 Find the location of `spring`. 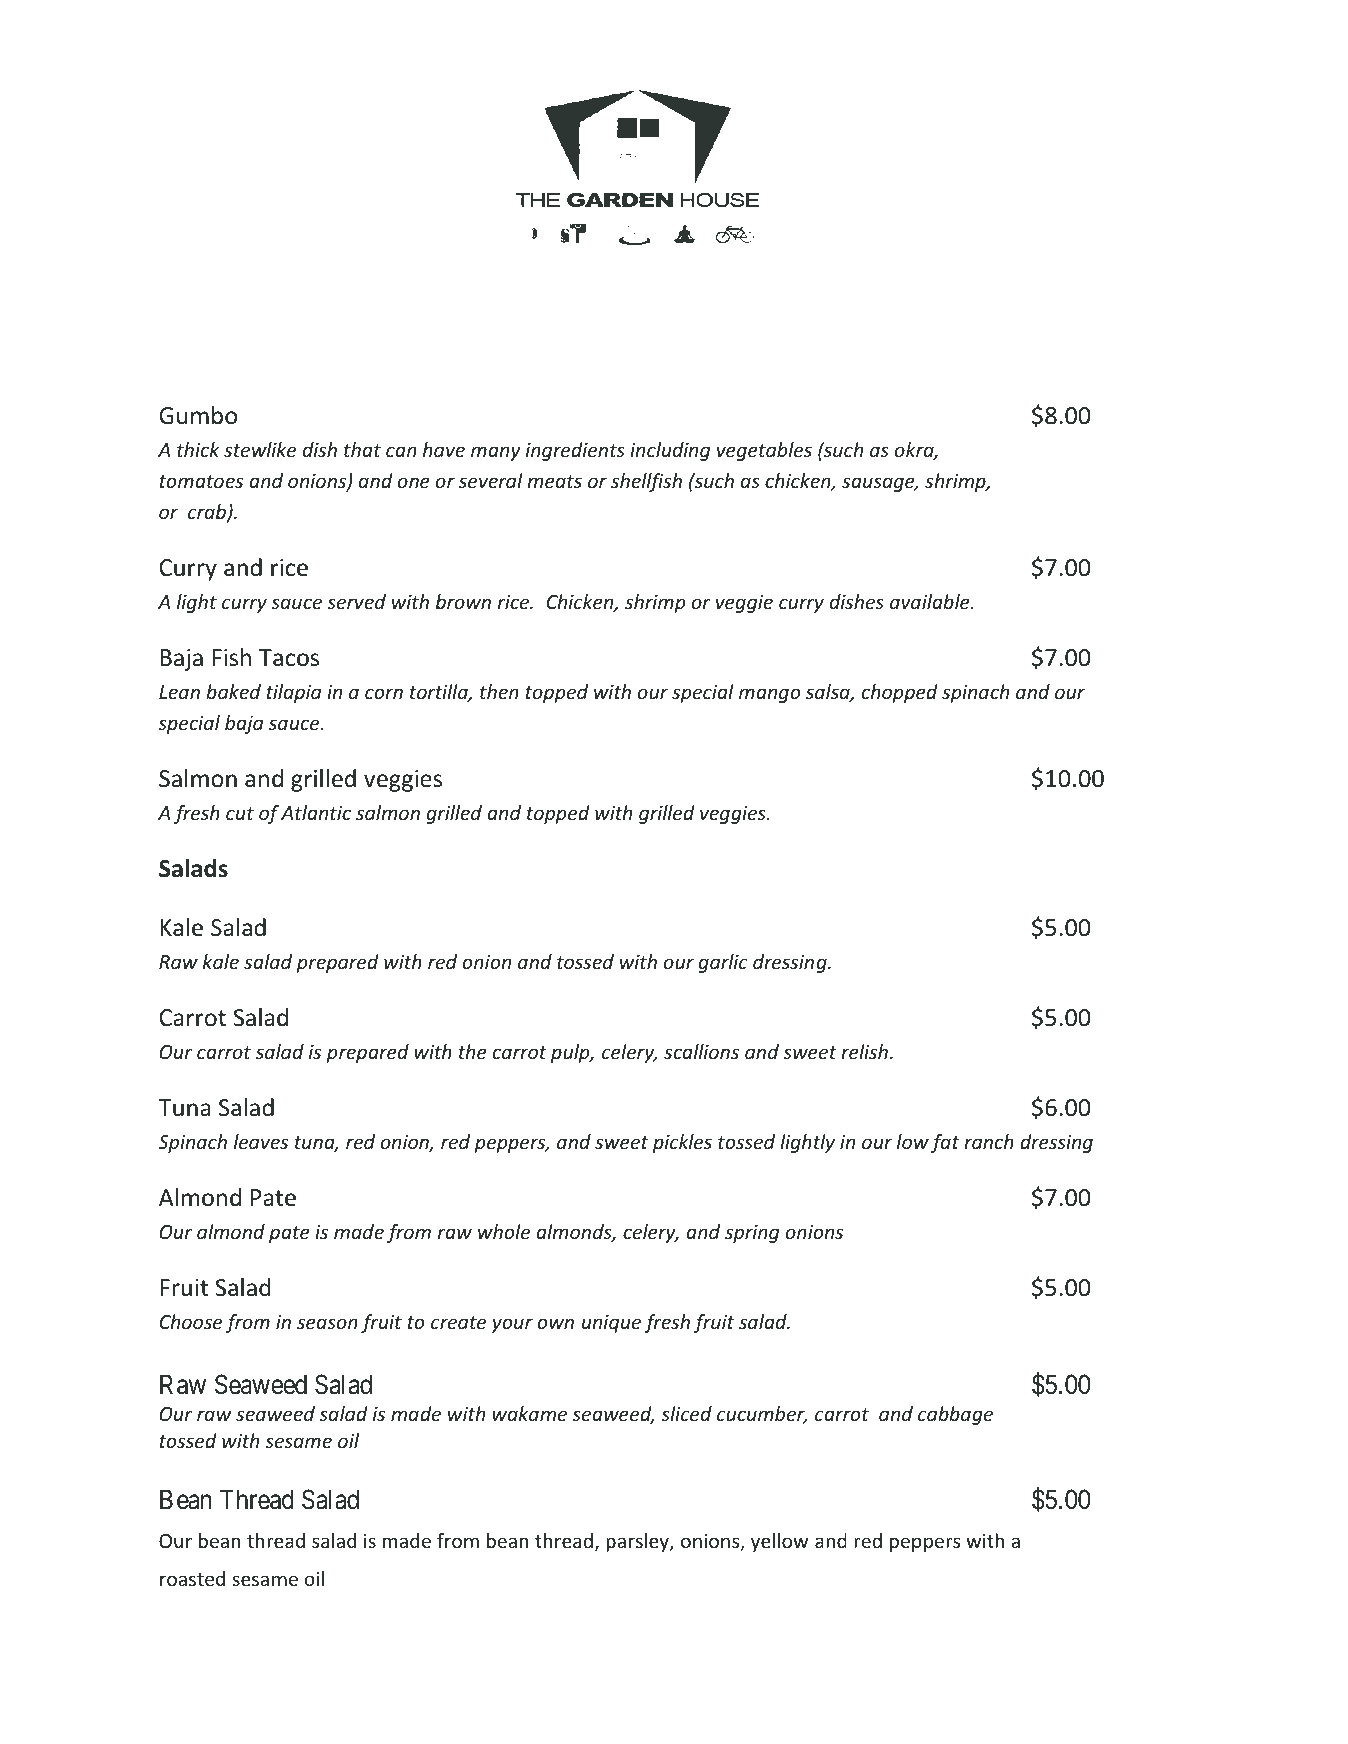

spring is located at coordinates (752, 1234).
